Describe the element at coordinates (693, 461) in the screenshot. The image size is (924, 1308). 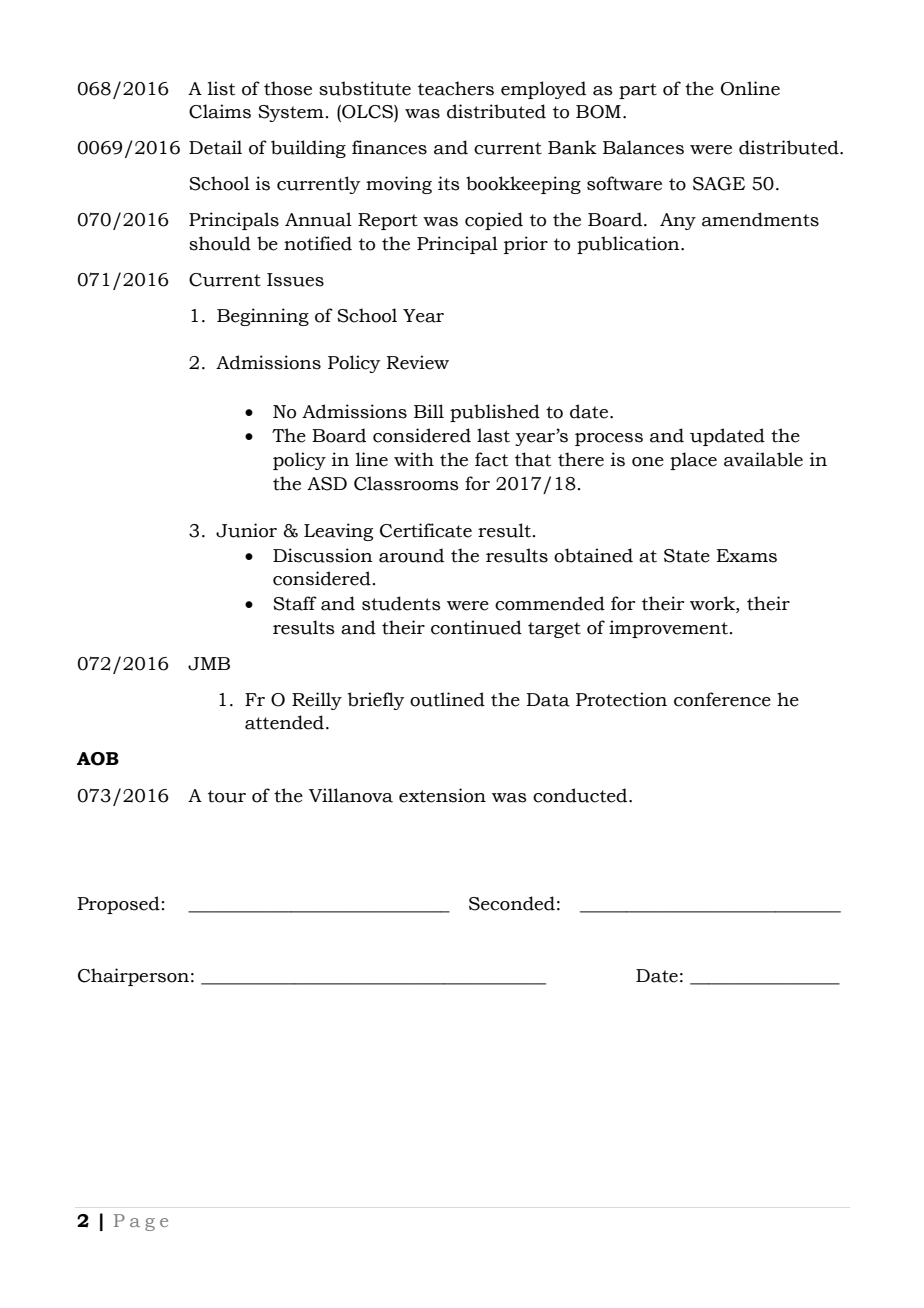
I see `place` at that location.
